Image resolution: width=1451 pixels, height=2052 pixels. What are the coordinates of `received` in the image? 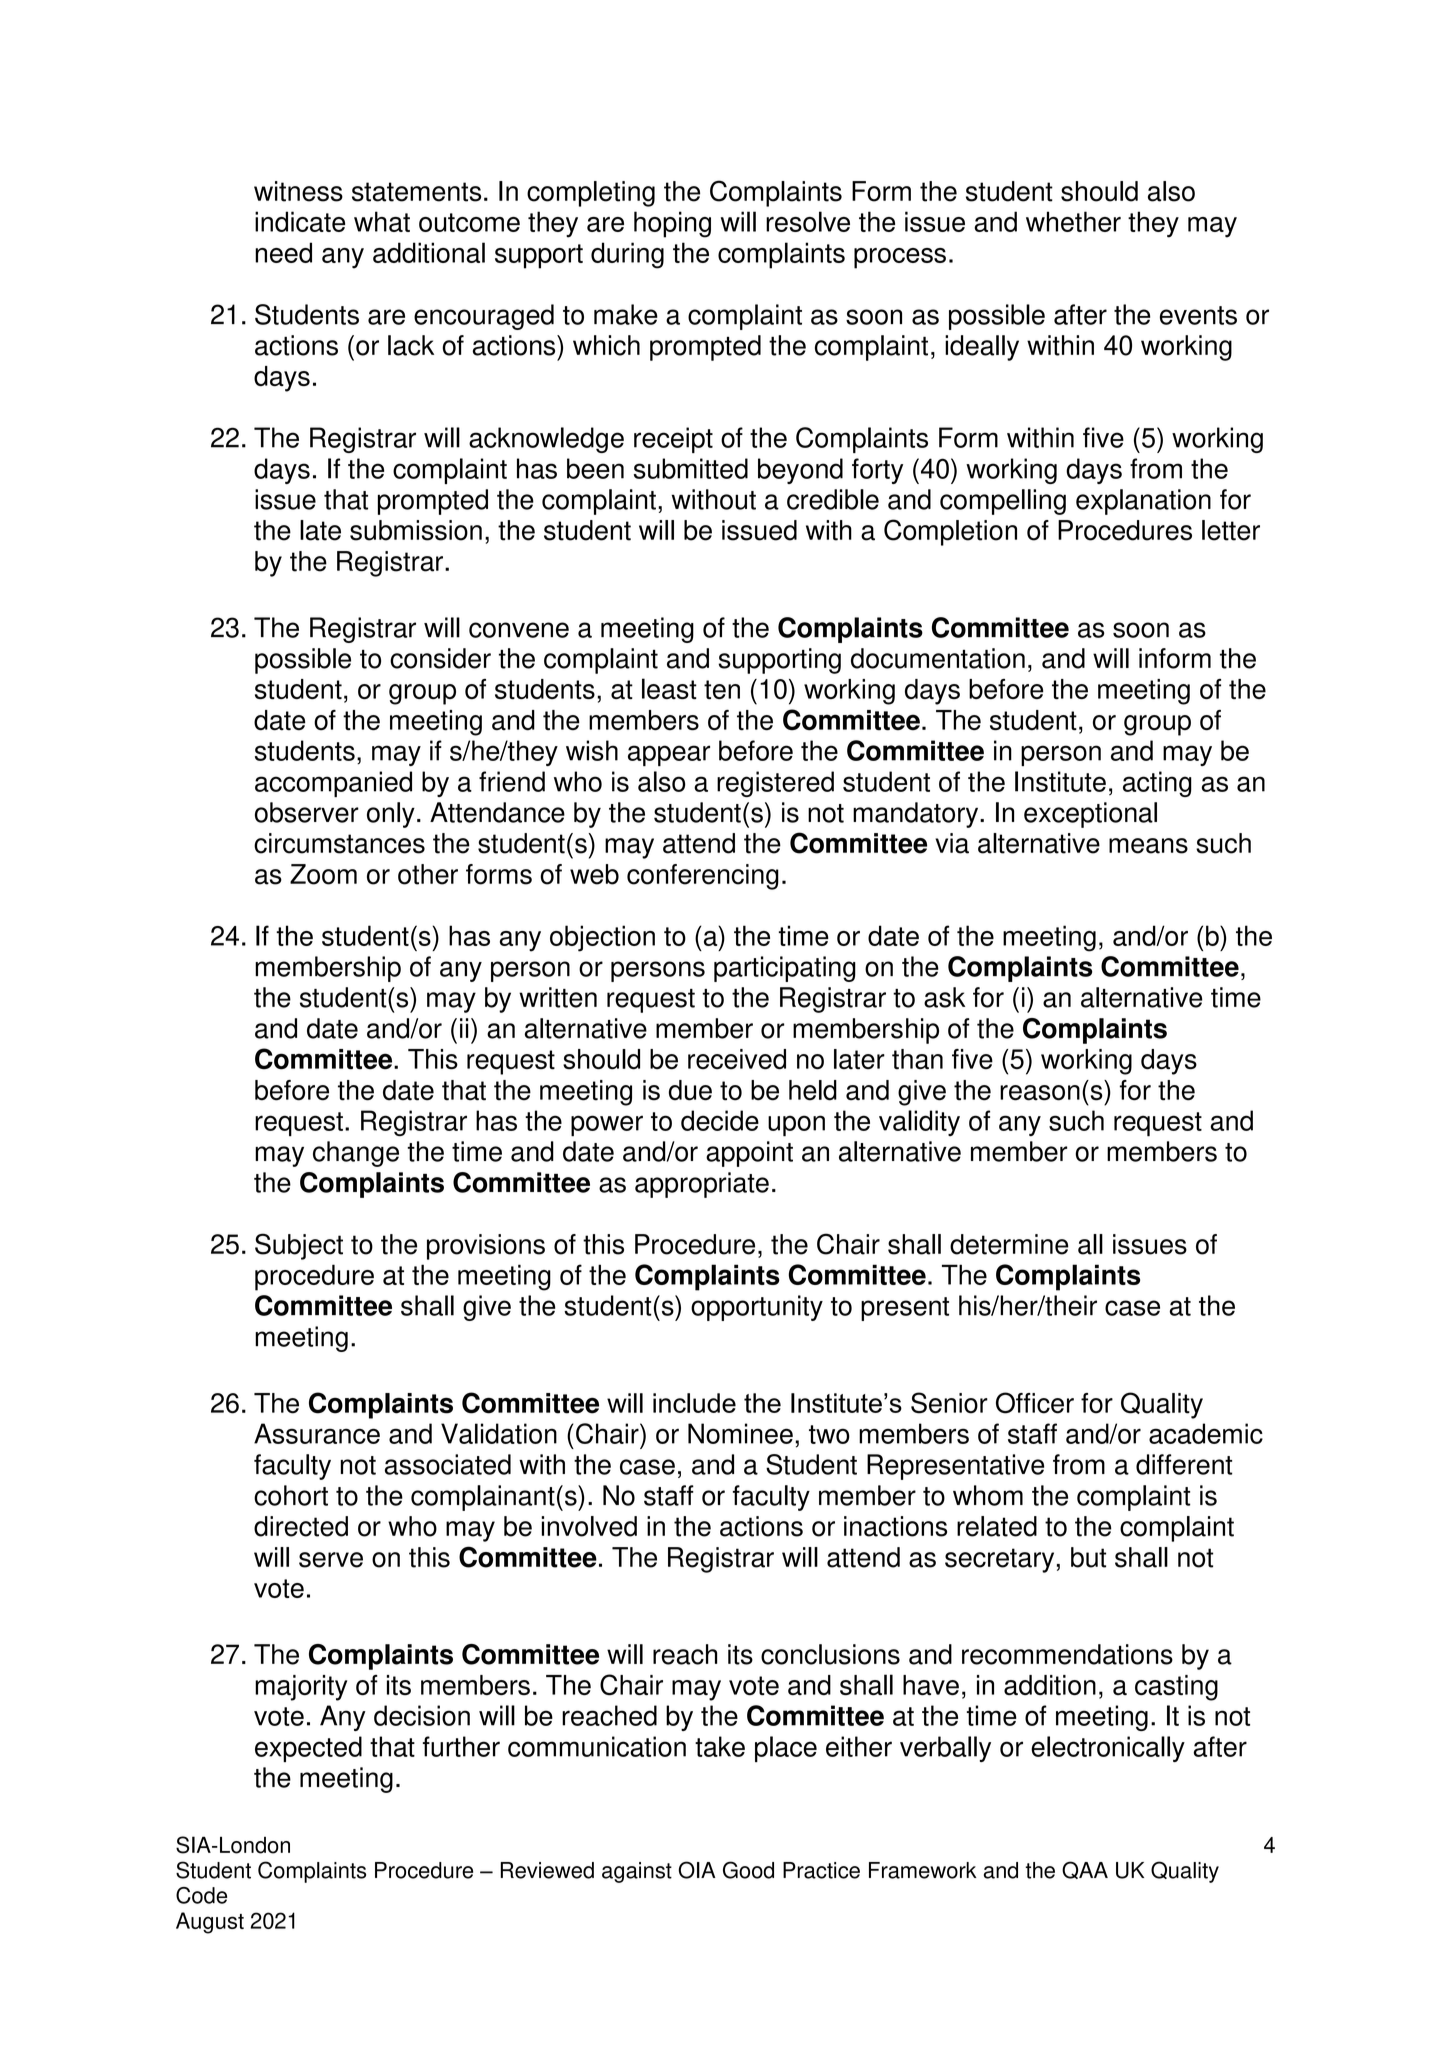 It's located at (737, 1059).
